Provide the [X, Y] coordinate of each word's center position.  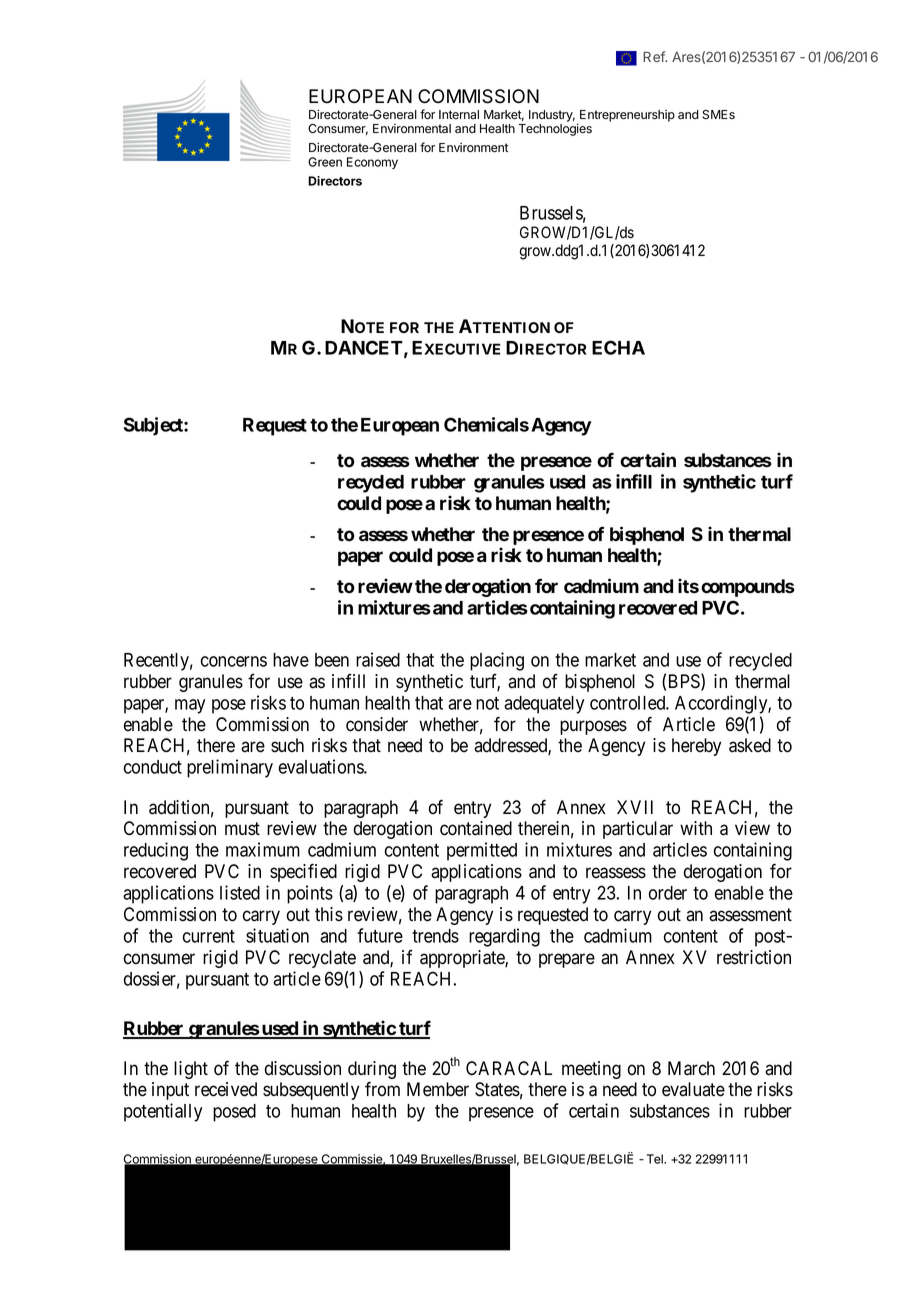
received [226, 1089]
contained [476, 828]
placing [497, 661]
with [696, 828]
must [242, 829]
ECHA [618, 347]
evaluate [693, 1089]
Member [438, 1089]
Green [325, 162]
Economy [372, 163]
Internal [459, 114]
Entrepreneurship [627, 115]
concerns [234, 661]
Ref [655, 56]
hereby [696, 747]
